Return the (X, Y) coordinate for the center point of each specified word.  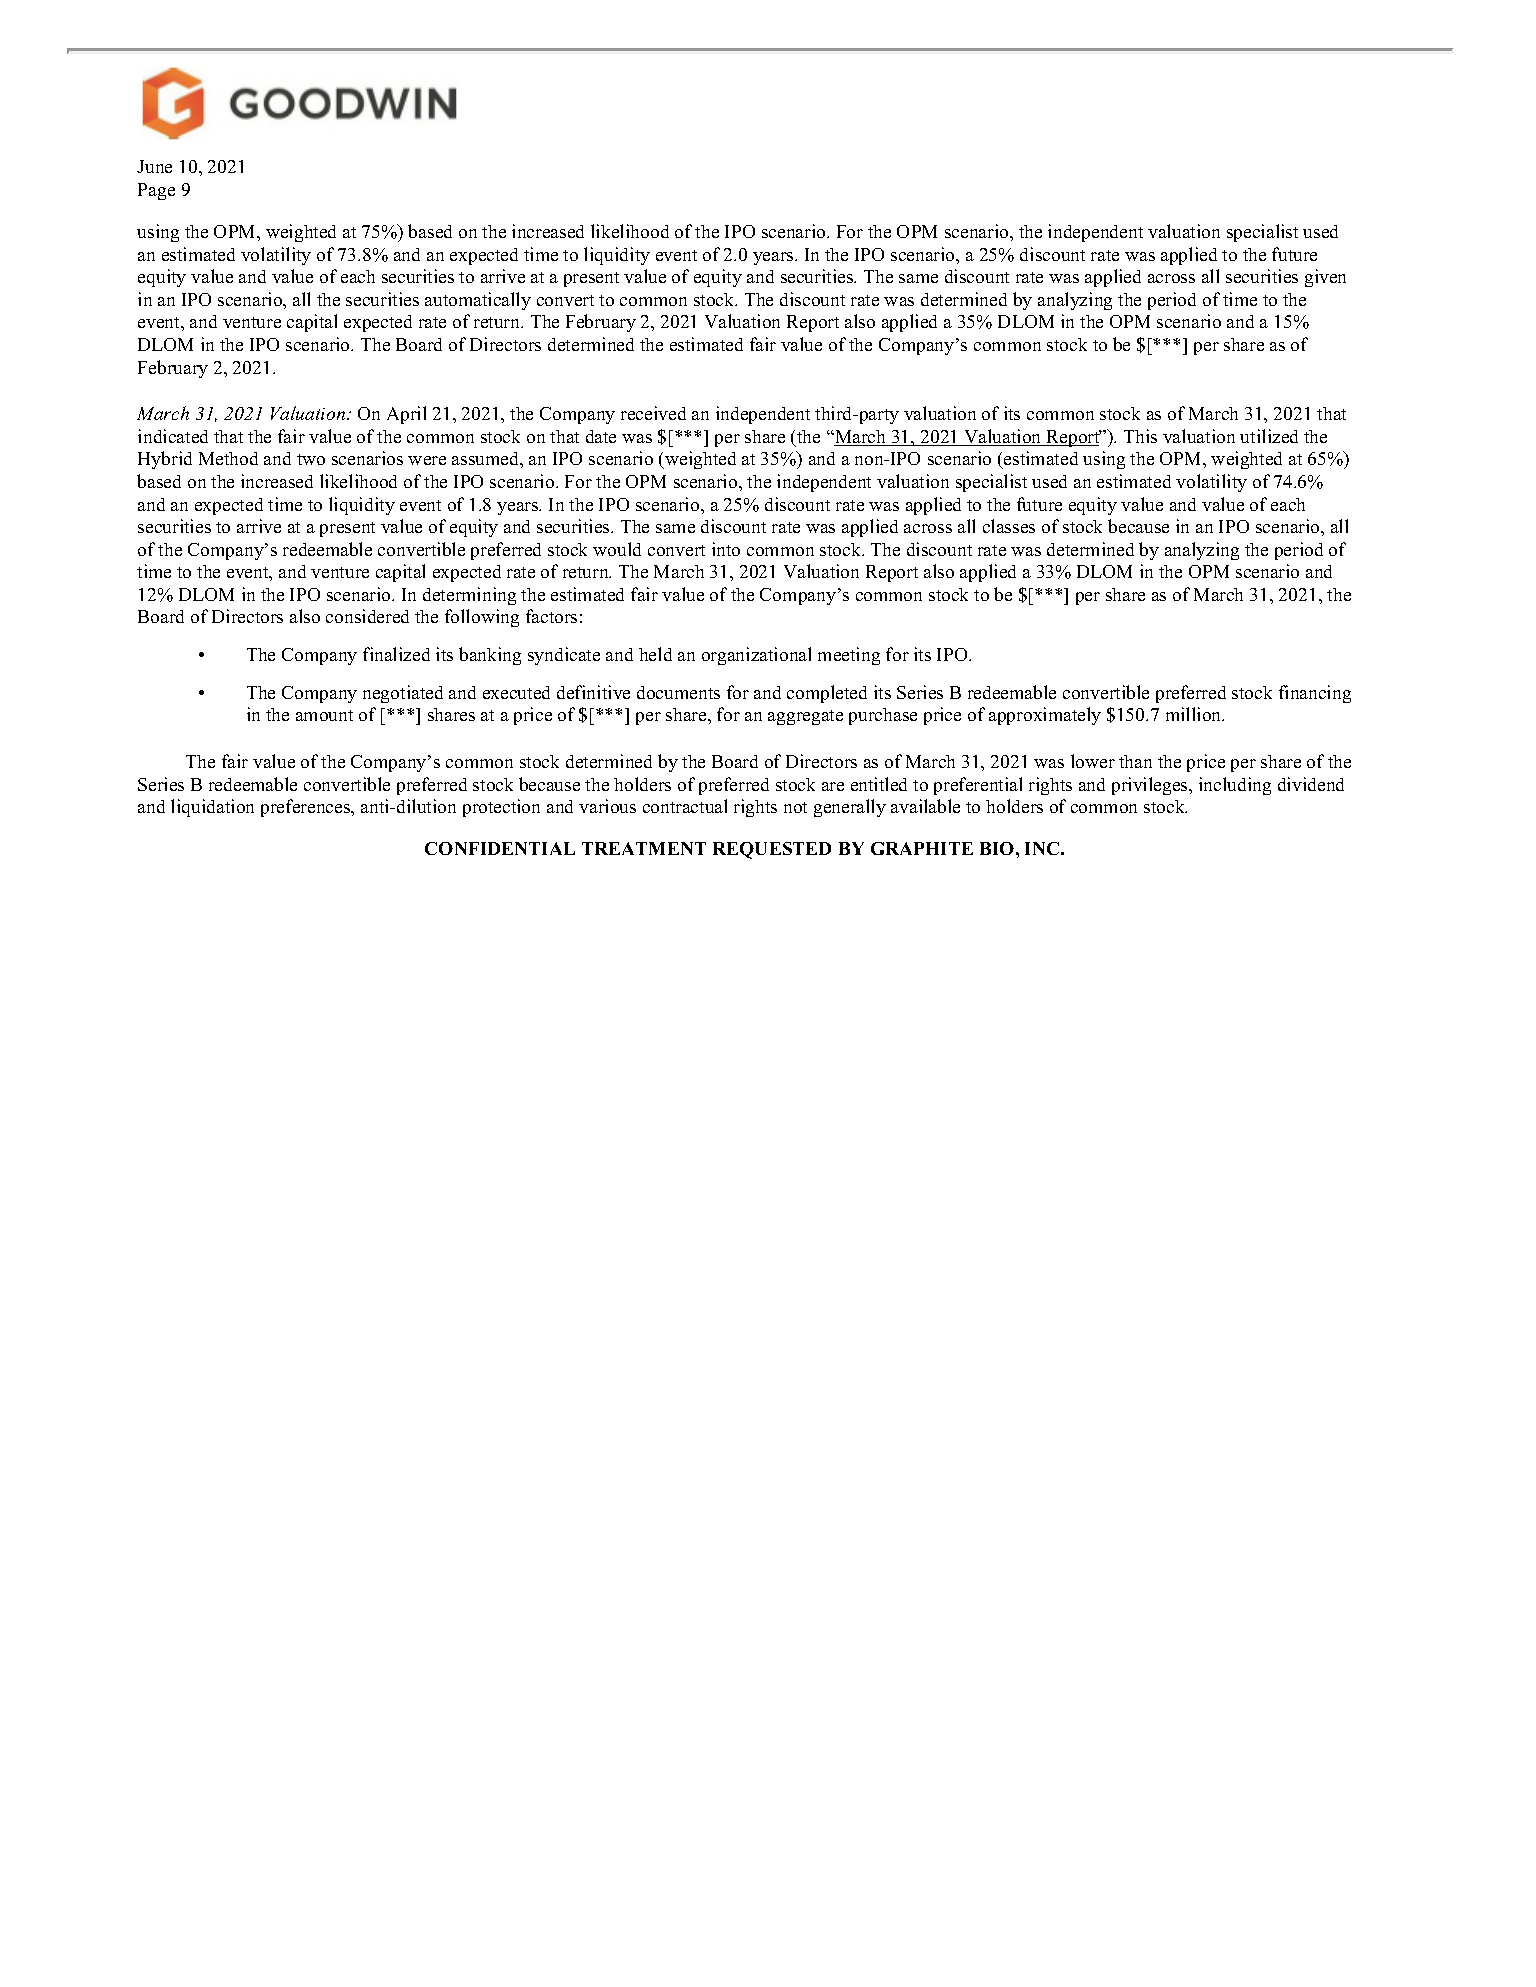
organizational (756, 656)
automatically (478, 301)
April (406, 415)
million (1195, 714)
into (726, 549)
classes (1009, 526)
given (1325, 278)
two (311, 459)
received (653, 413)
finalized (396, 654)
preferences (307, 808)
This (1140, 436)
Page (156, 191)
